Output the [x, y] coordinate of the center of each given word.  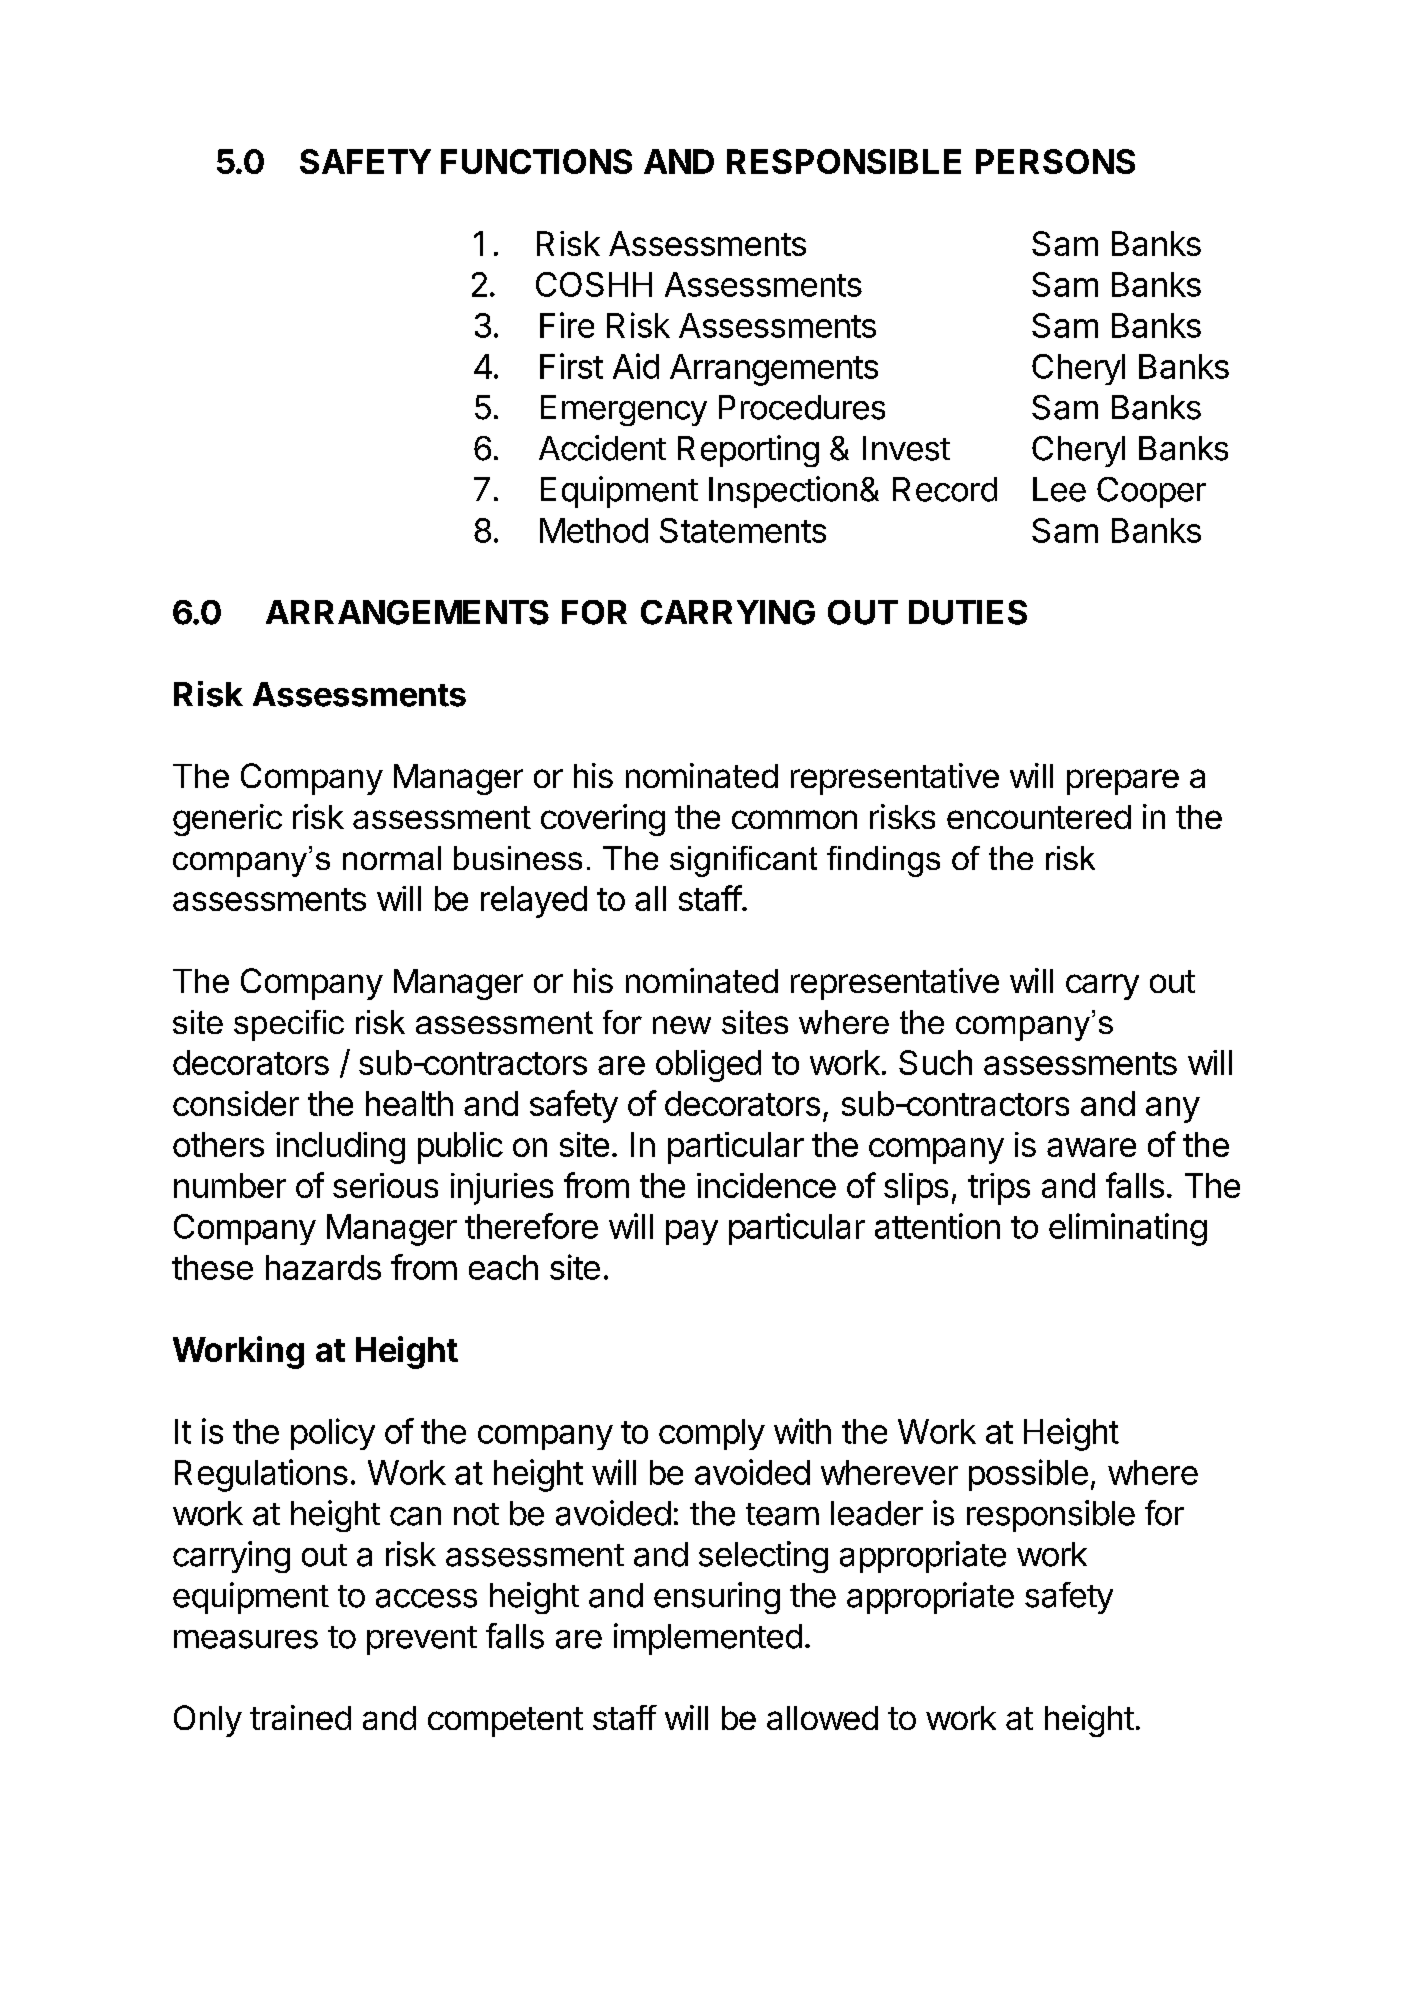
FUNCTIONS [536, 161]
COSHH [594, 284]
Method [594, 530]
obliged [708, 1066]
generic [227, 820]
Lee [1059, 489]
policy [333, 1434]
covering [603, 820]
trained [300, 1717]
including [340, 1148]
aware [1091, 1147]
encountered [1039, 817]
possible [1028, 1475]
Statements [743, 530]
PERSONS [1055, 161]
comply [712, 1434]
